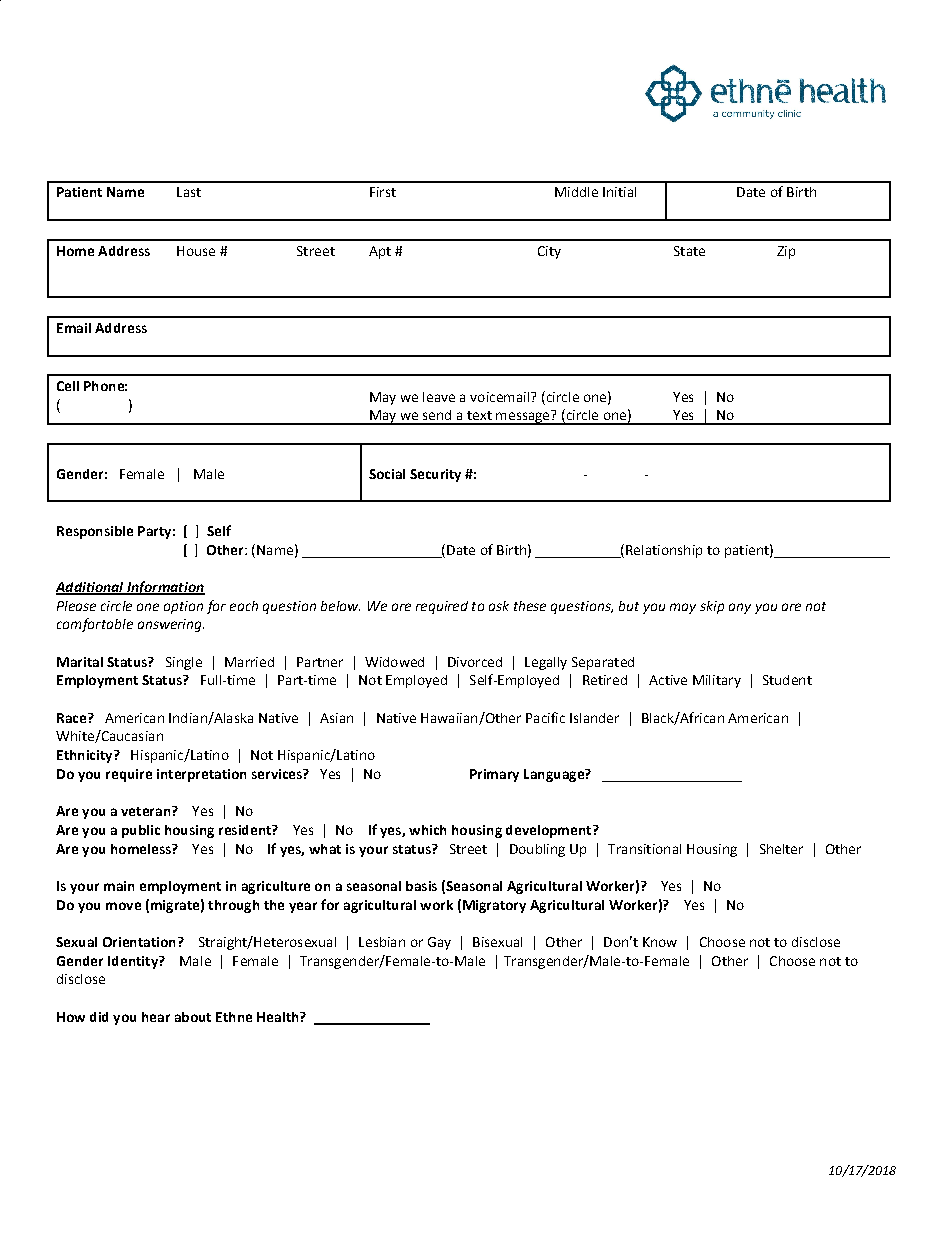  Describe the element at coordinates (439, 397) in the image. I see `leave` at that location.
